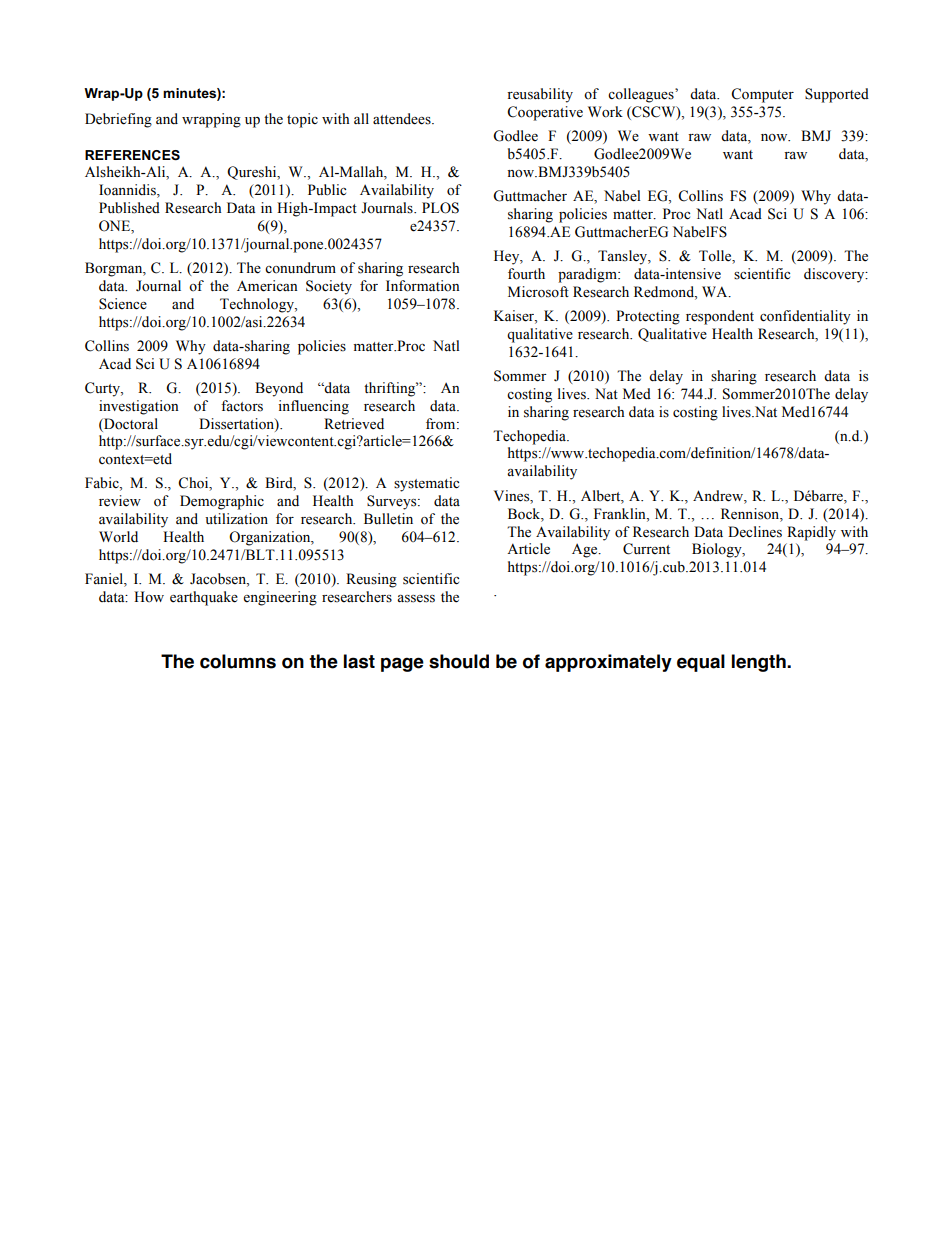  I want to click on Cooperative, so click(545, 113).
